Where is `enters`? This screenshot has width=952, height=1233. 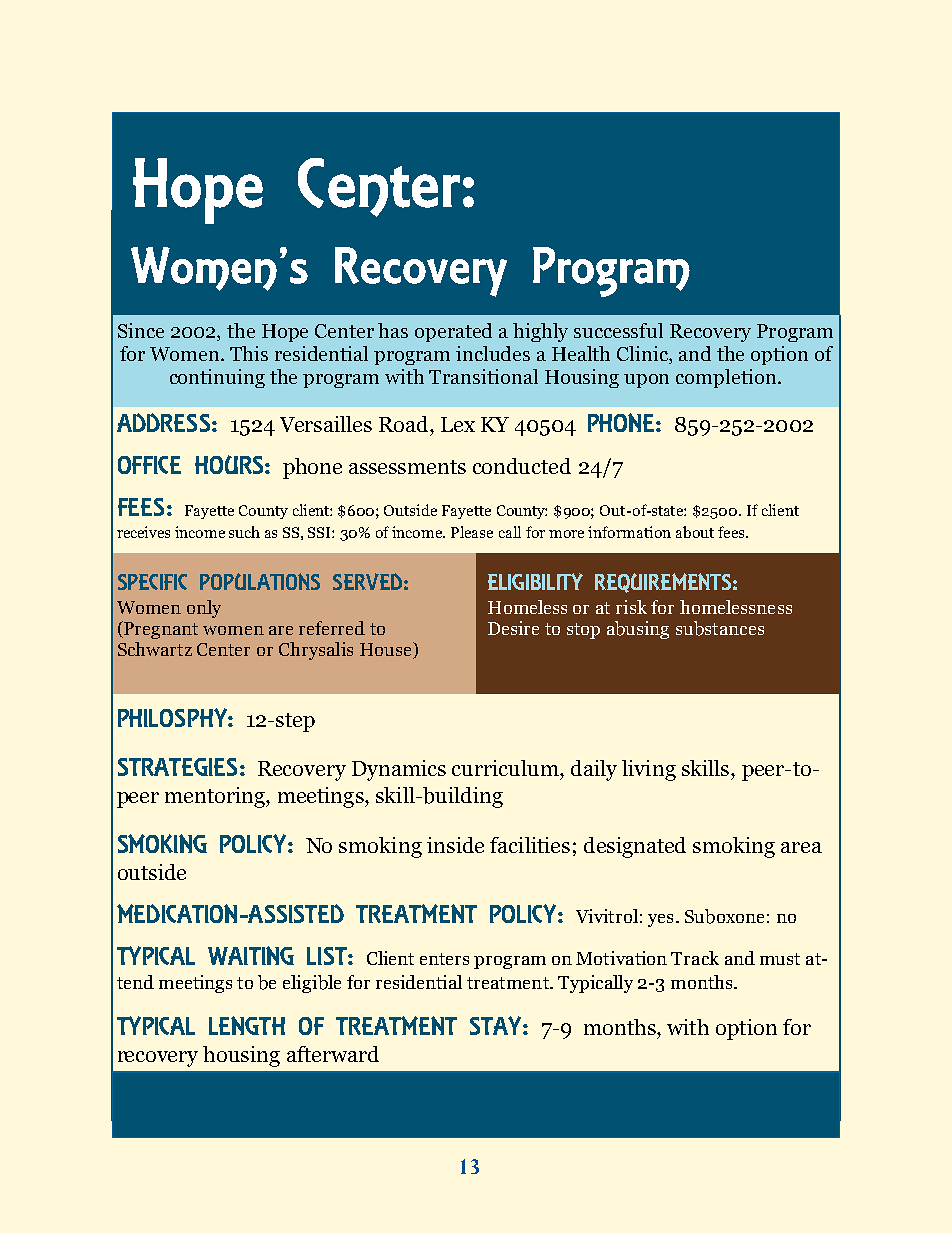
enters is located at coordinates (444, 959).
